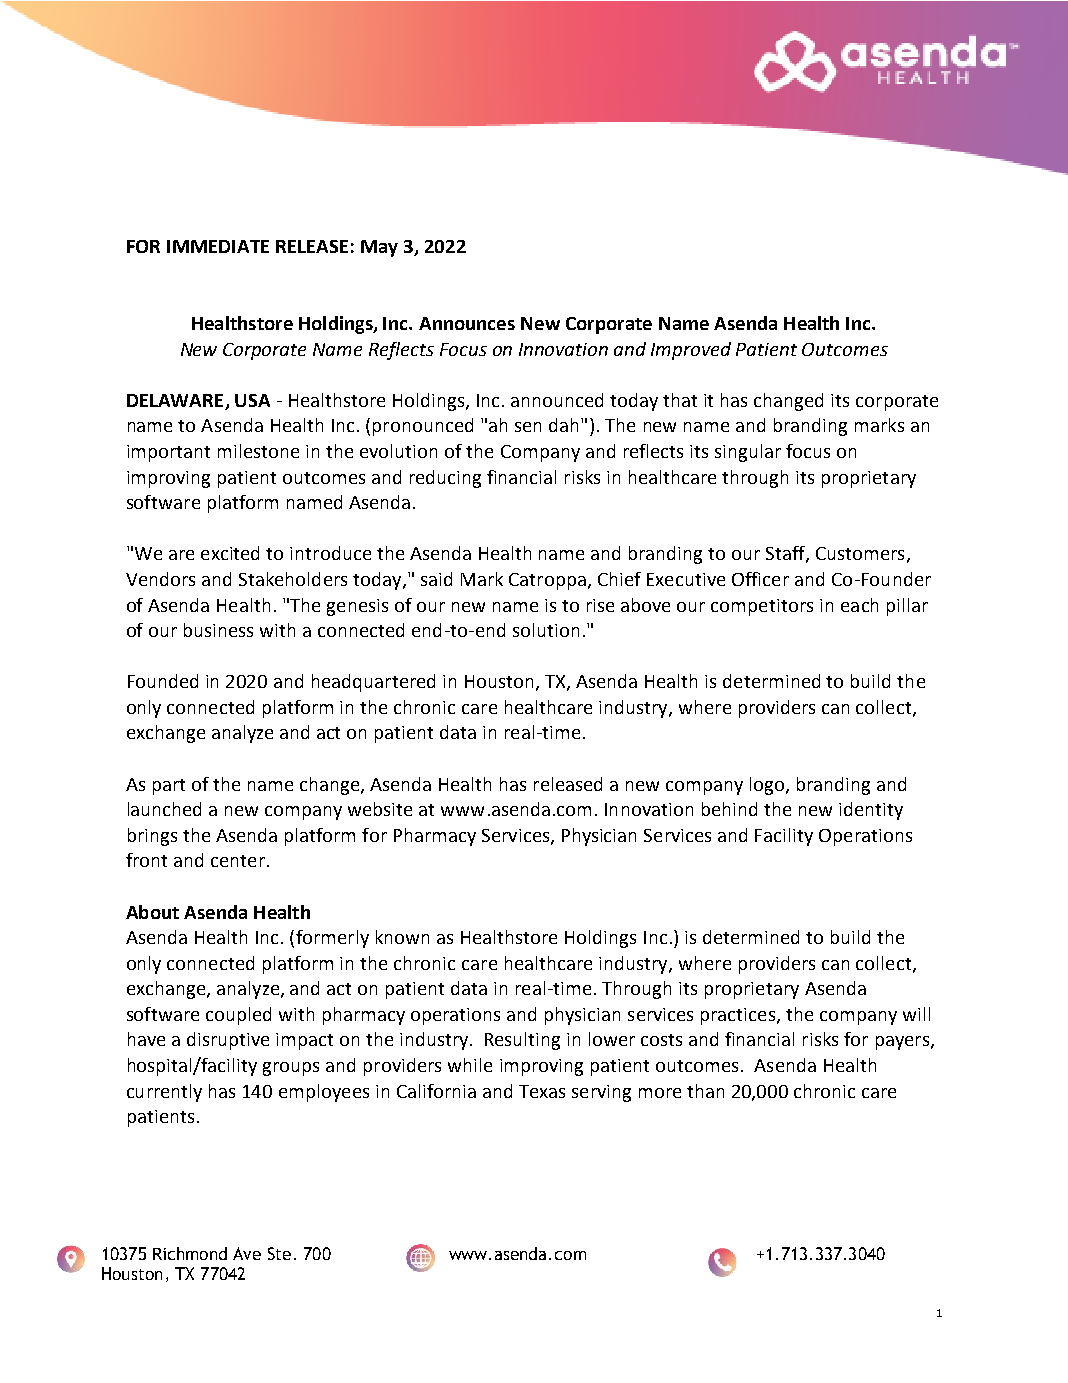 Image resolution: width=1068 pixels, height=1383 pixels. Describe the element at coordinates (218, 246) in the page. I see `IMMEDIATE` at that location.
